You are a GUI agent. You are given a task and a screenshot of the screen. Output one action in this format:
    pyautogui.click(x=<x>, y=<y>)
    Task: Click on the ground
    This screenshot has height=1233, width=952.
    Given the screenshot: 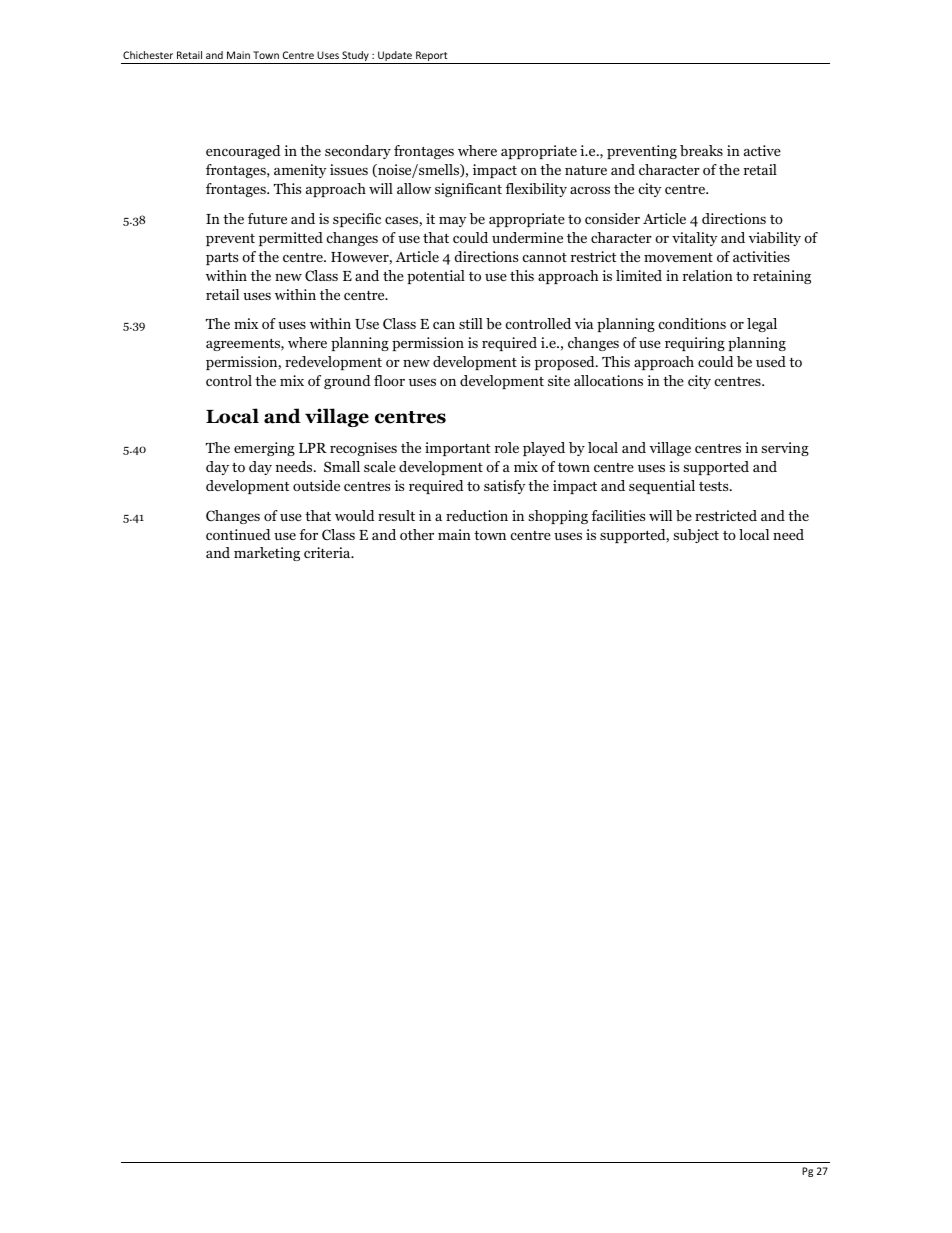 What is the action you would take?
    pyautogui.click(x=347, y=382)
